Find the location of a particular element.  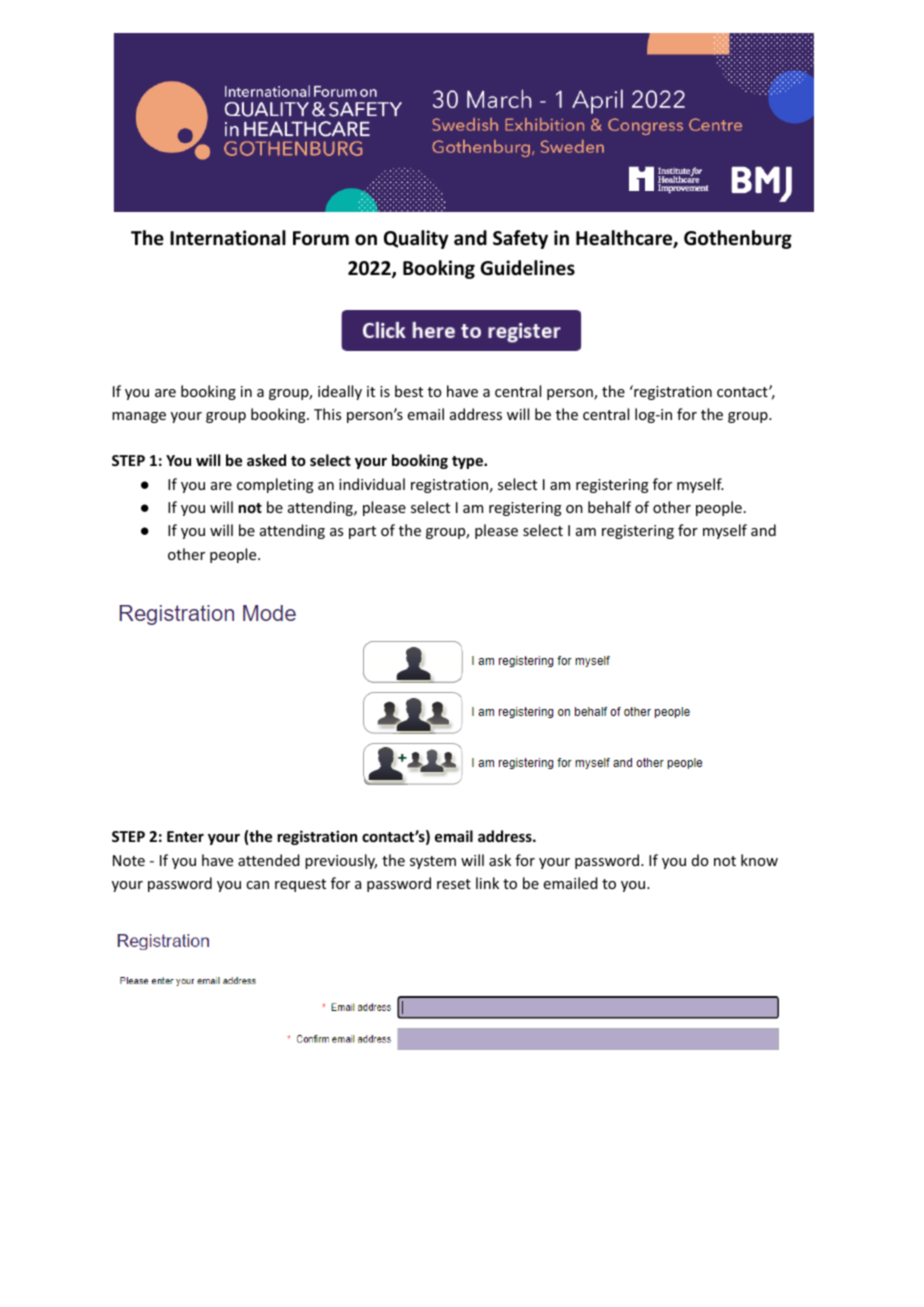

Enter is located at coordinates (185, 836).
